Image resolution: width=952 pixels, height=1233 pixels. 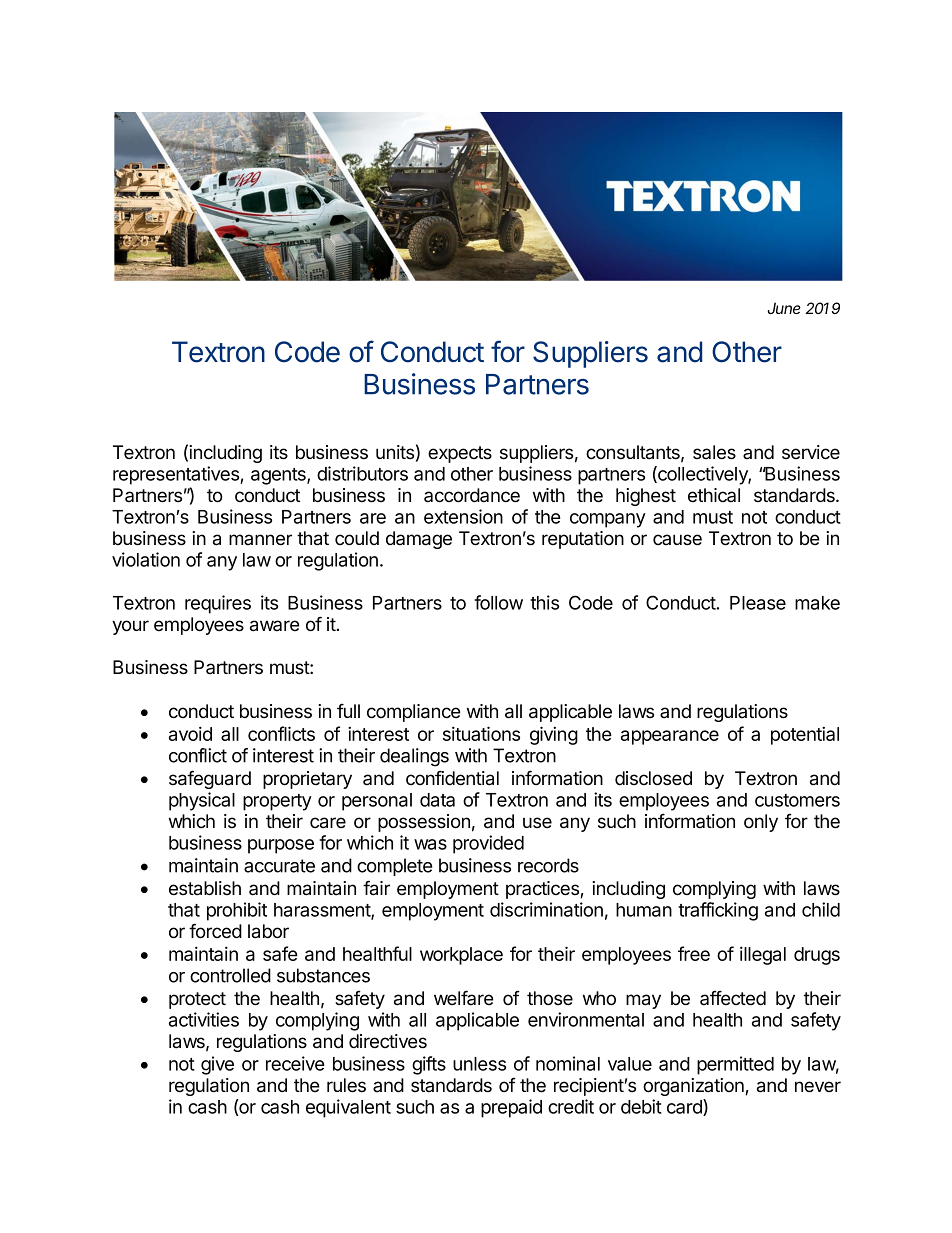 What do you see at coordinates (488, 844) in the screenshot?
I see `provided` at bounding box center [488, 844].
